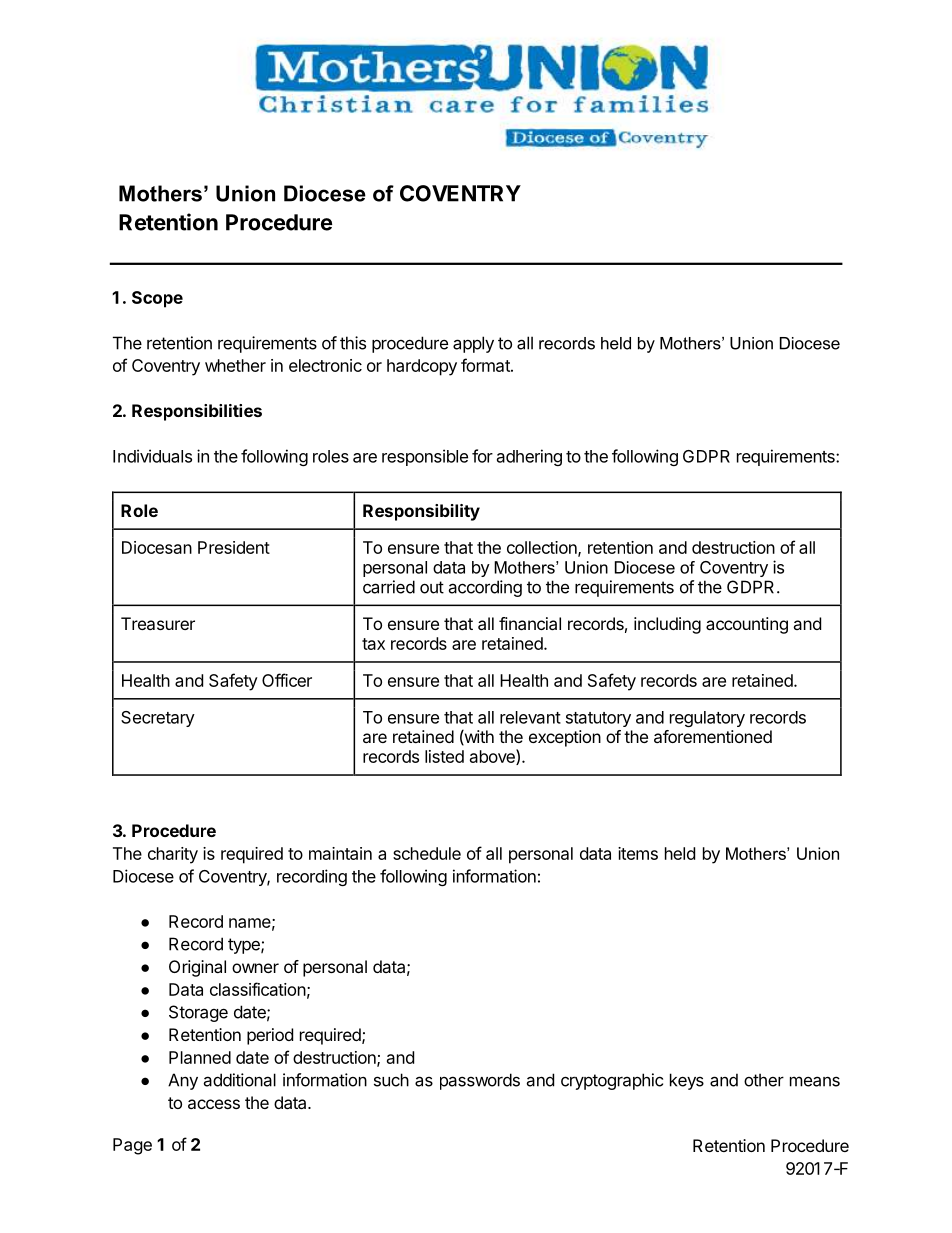 The image size is (952, 1233). What do you see at coordinates (214, 1104) in the screenshot?
I see `access` at bounding box center [214, 1104].
